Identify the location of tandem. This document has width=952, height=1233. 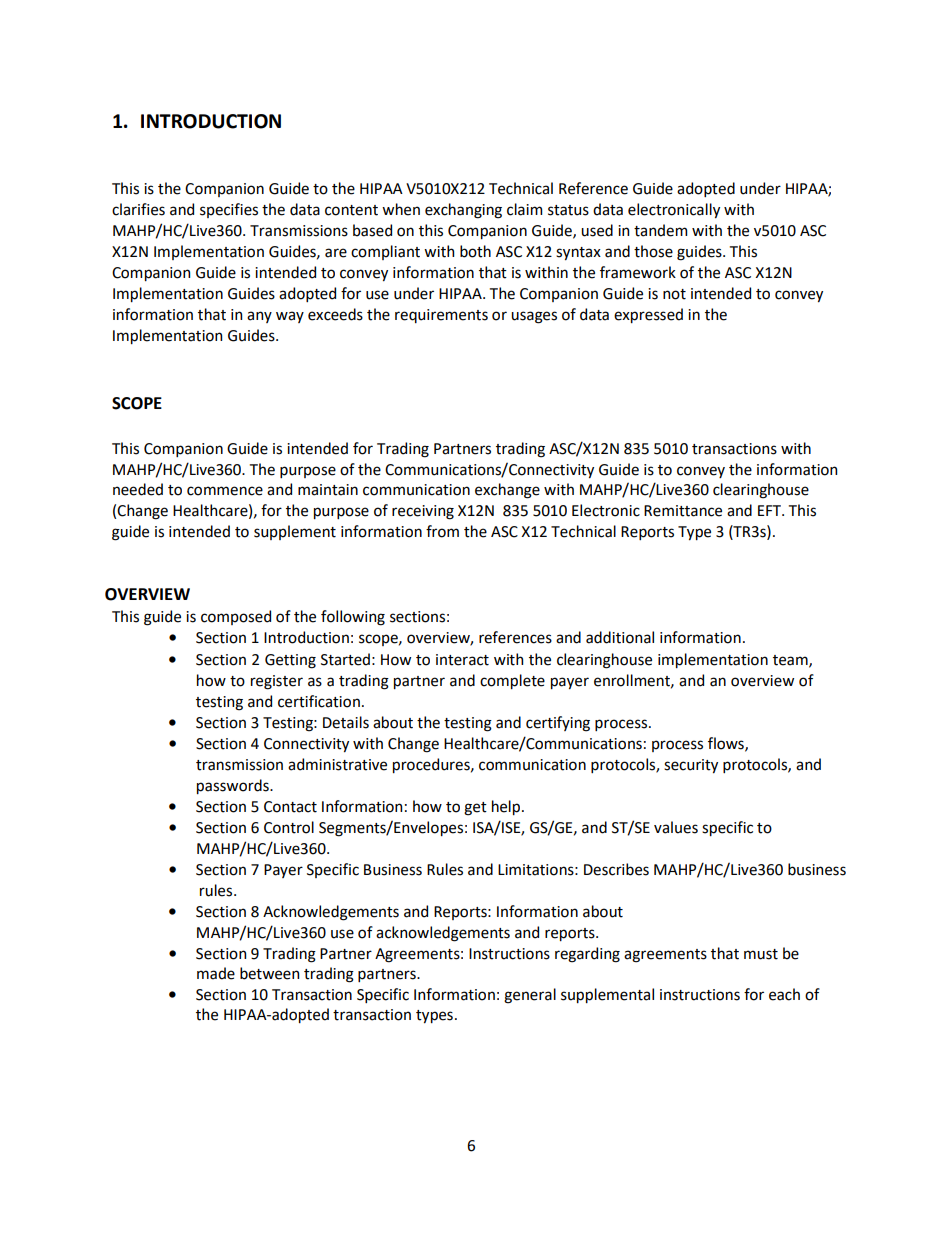
(660, 230).
